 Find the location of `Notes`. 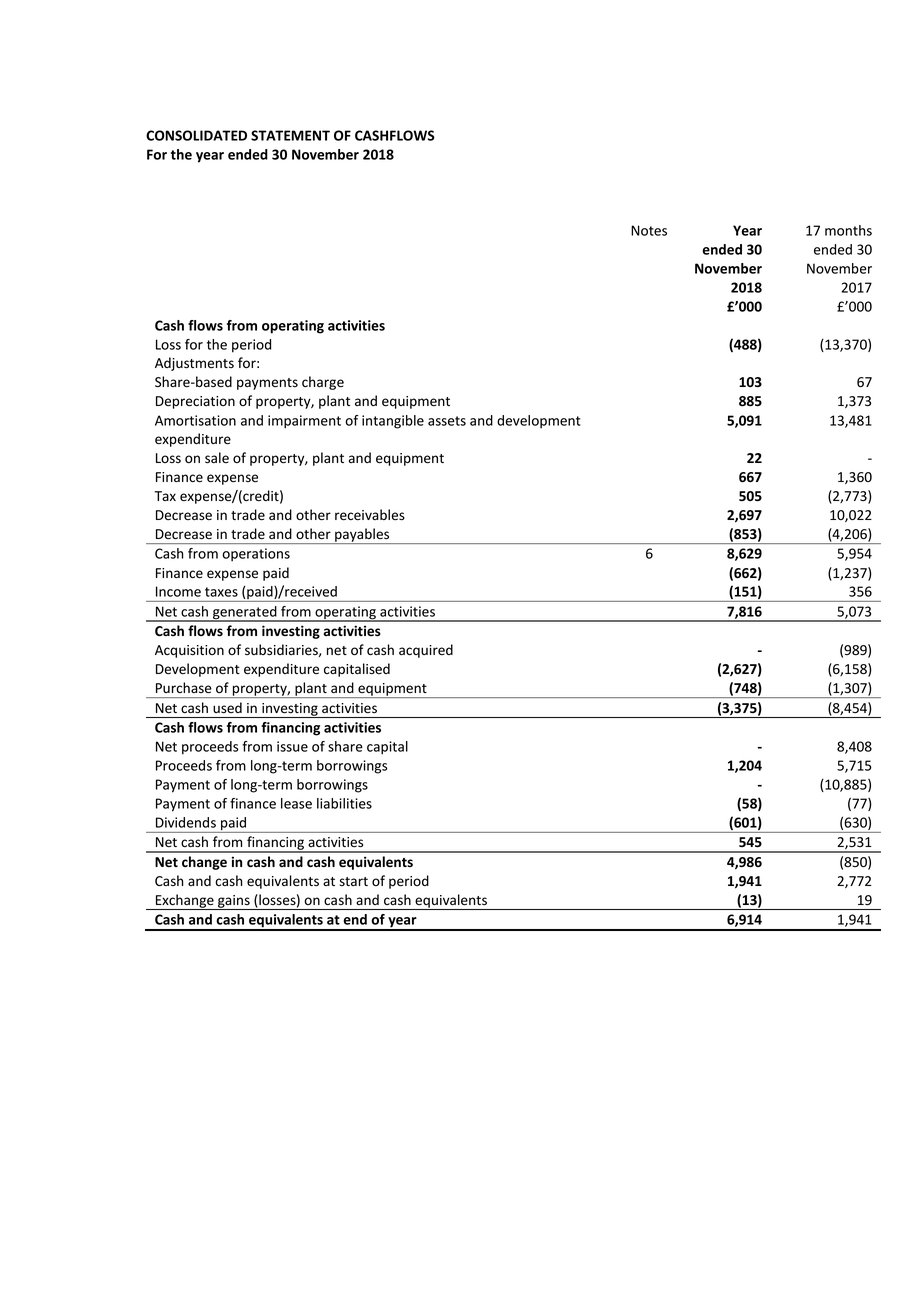

Notes is located at coordinates (649, 230).
